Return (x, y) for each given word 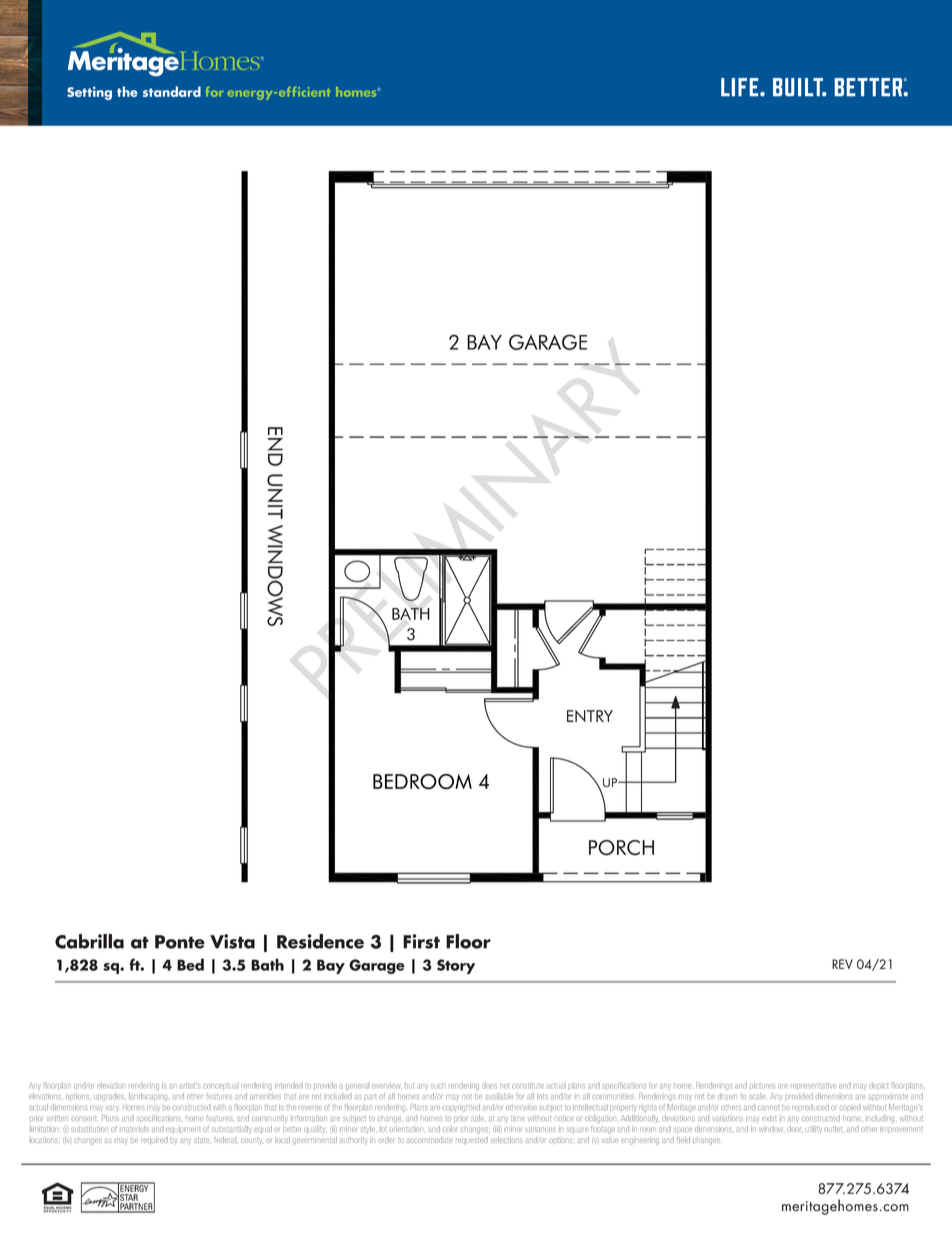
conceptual (221, 1086)
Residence (320, 941)
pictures (762, 1085)
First (421, 941)
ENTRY (590, 716)
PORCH (621, 848)
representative (813, 1085)
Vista (232, 941)
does (489, 1085)
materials (134, 1129)
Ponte (180, 942)
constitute (528, 1085)
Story (456, 966)
